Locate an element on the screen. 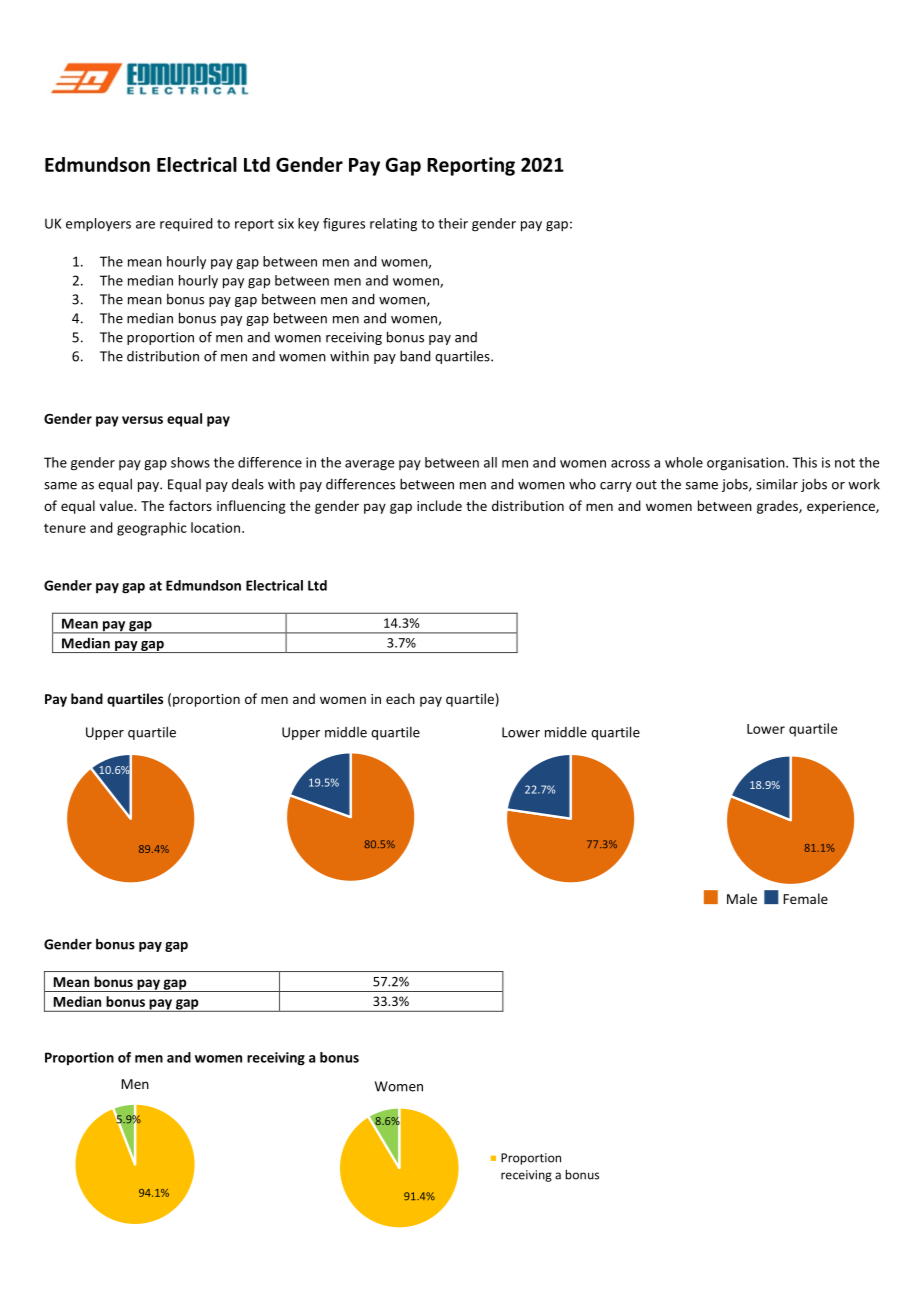 This screenshot has width=924, height=1308. This is located at coordinates (804, 462).
